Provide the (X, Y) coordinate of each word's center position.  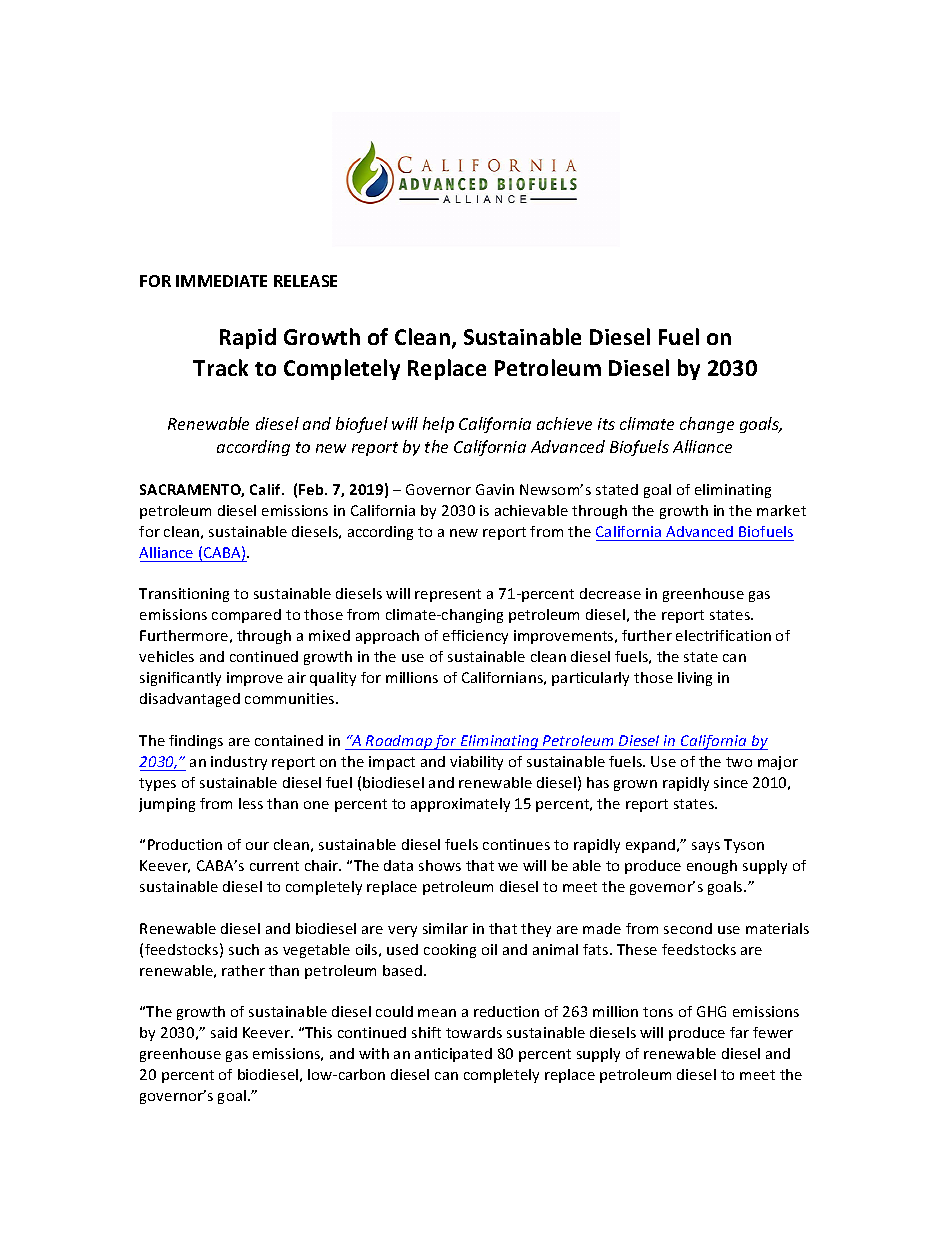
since (731, 782)
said (224, 1032)
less (251, 803)
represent (448, 595)
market (781, 510)
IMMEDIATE (221, 281)
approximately (460, 805)
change (707, 425)
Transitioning (184, 595)
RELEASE (305, 281)
